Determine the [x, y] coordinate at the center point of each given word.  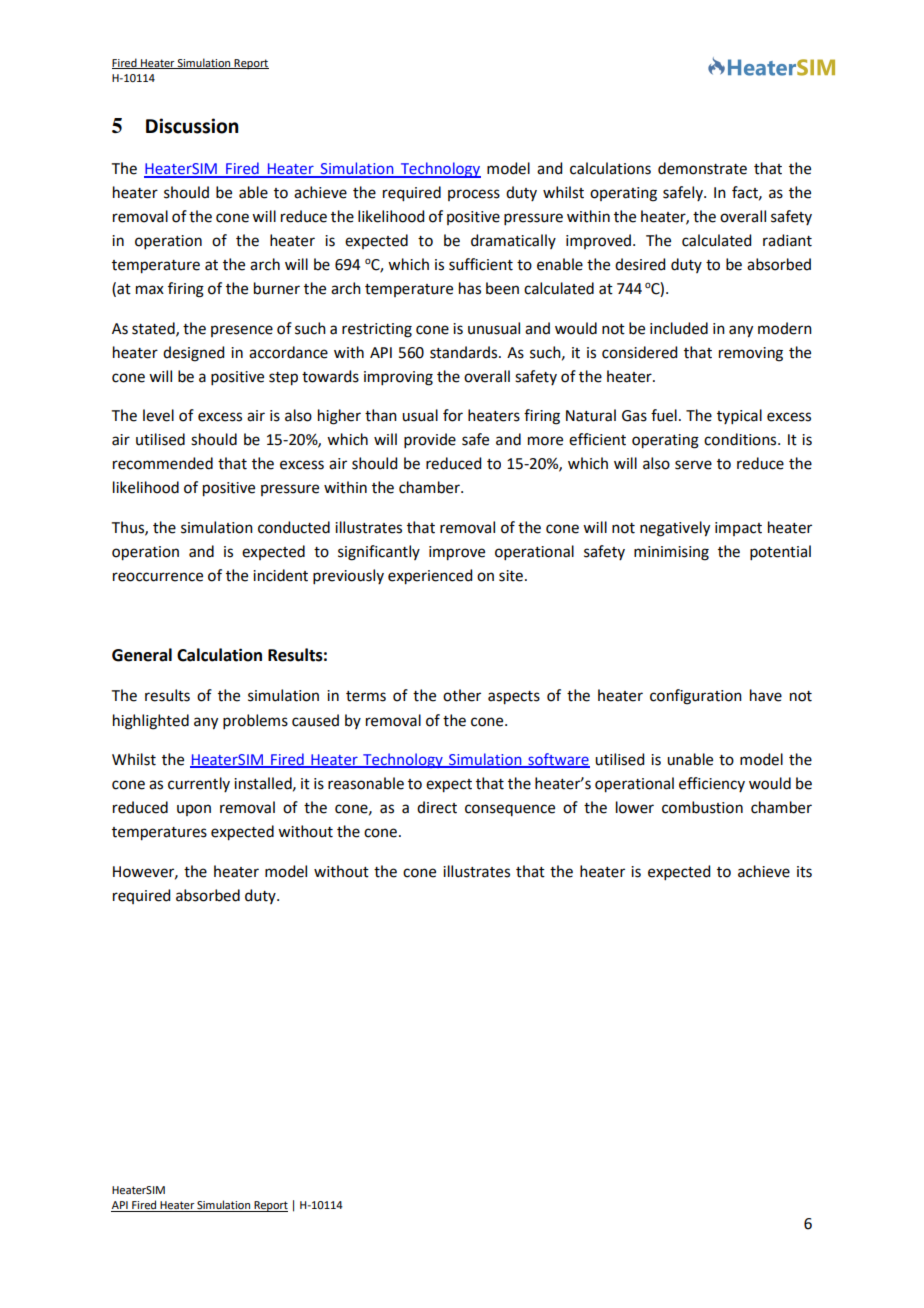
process [474, 195]
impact [738, 529]
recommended [163, 463]
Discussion [192, 126]
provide [430, 440]
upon [194, 810]
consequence [510, 810]
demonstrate [702, 168]
